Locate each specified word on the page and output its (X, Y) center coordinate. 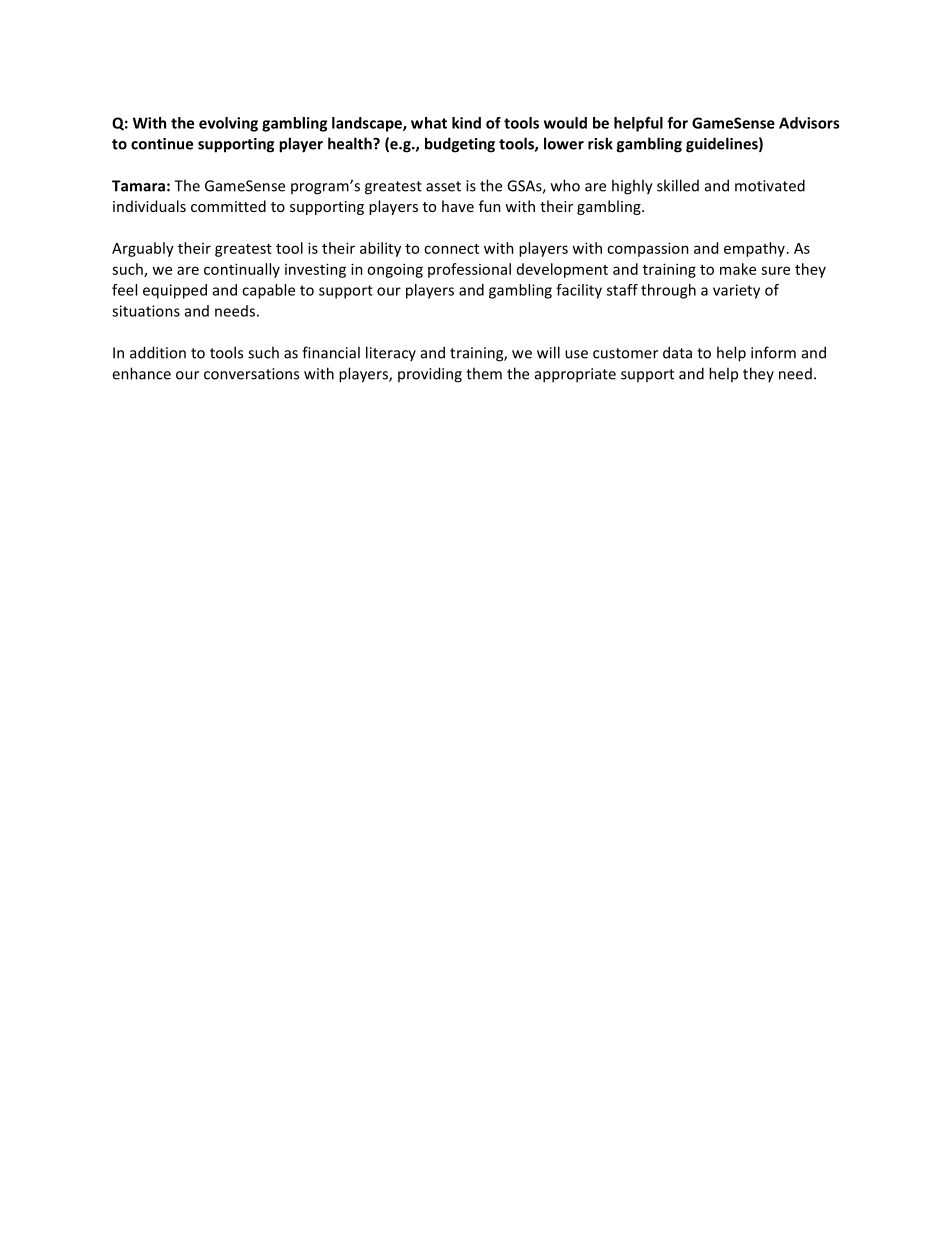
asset (443, 186)
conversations (251, 374)
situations (146, 311)
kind (466, 123)
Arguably (143, 249)
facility (579, 291)
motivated (770, 185)
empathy (754, 249)
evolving (228, 124)
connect (451, 249)
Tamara (138, 186)
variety (736, 291)
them (484, 373)
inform (773, 352)
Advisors (809, 123)
